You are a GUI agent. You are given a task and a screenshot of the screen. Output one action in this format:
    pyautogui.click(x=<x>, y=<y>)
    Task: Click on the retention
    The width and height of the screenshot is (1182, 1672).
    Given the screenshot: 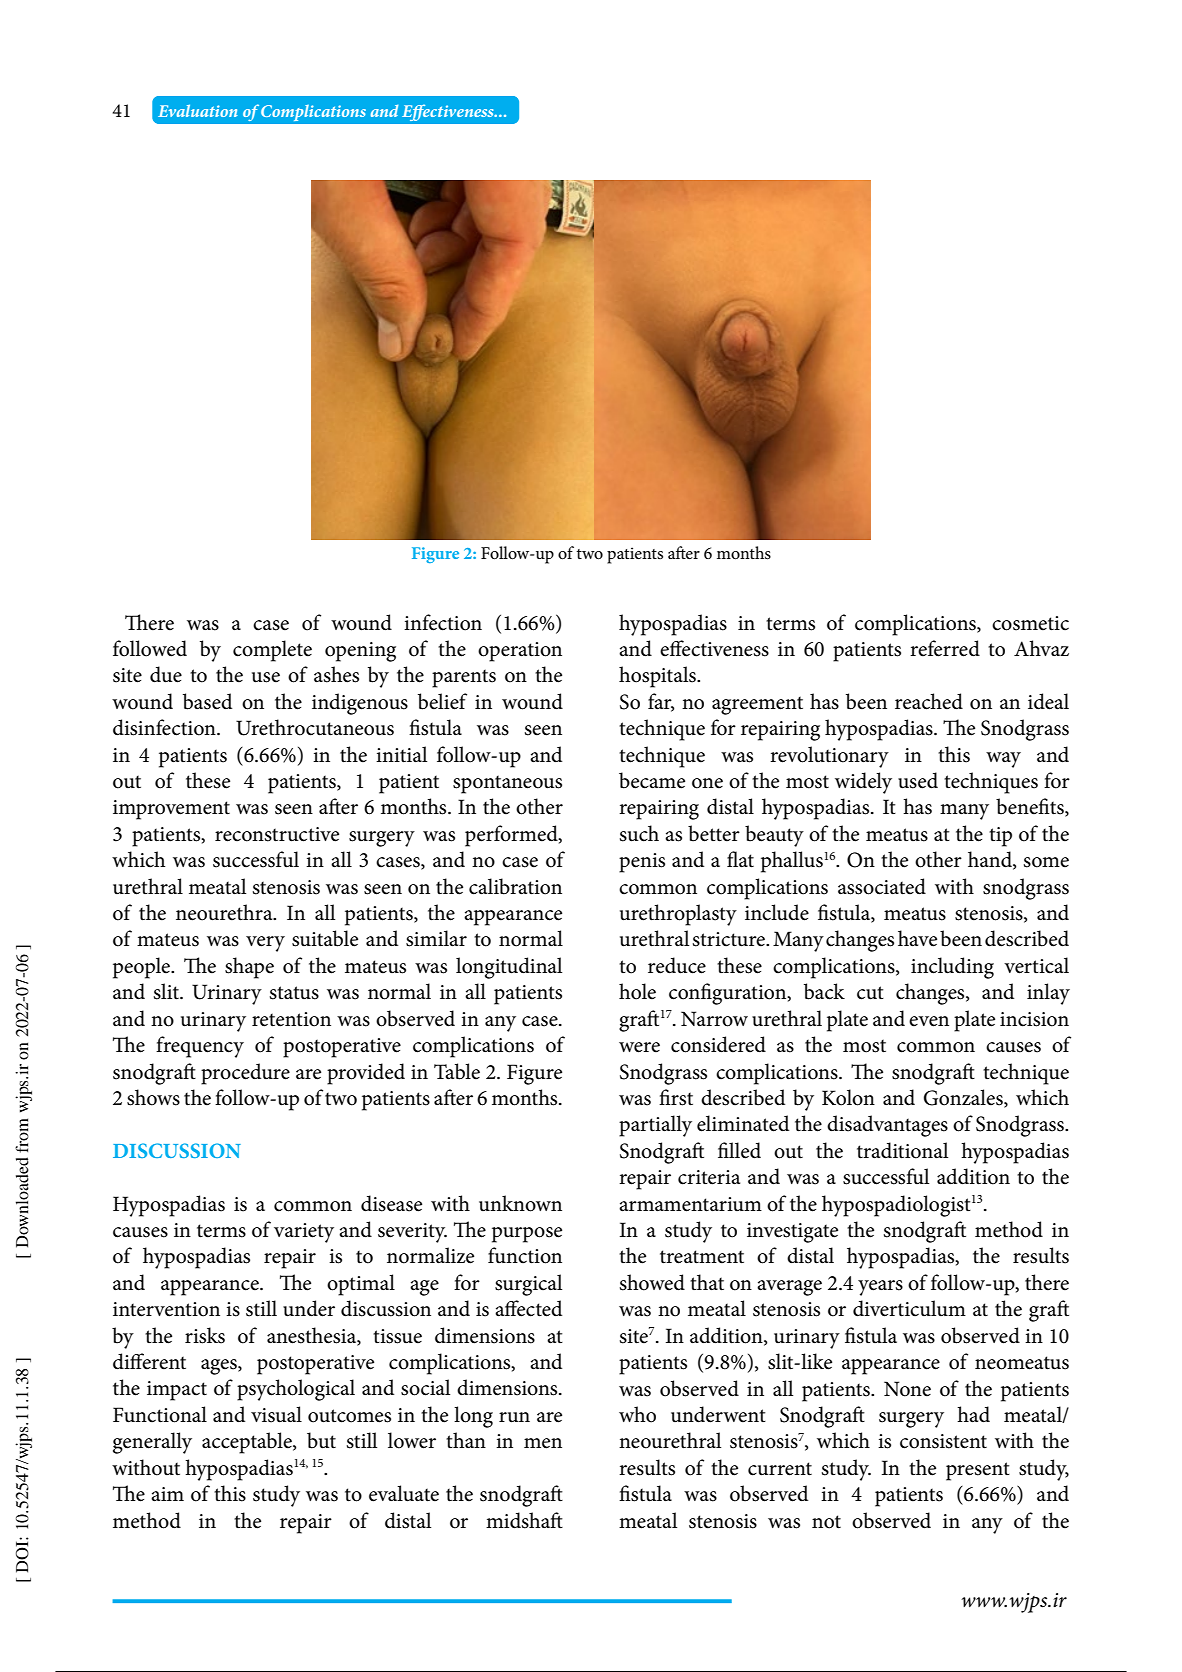 What is the action you would take?
    pyautogui.click(x=291, y=1019)
